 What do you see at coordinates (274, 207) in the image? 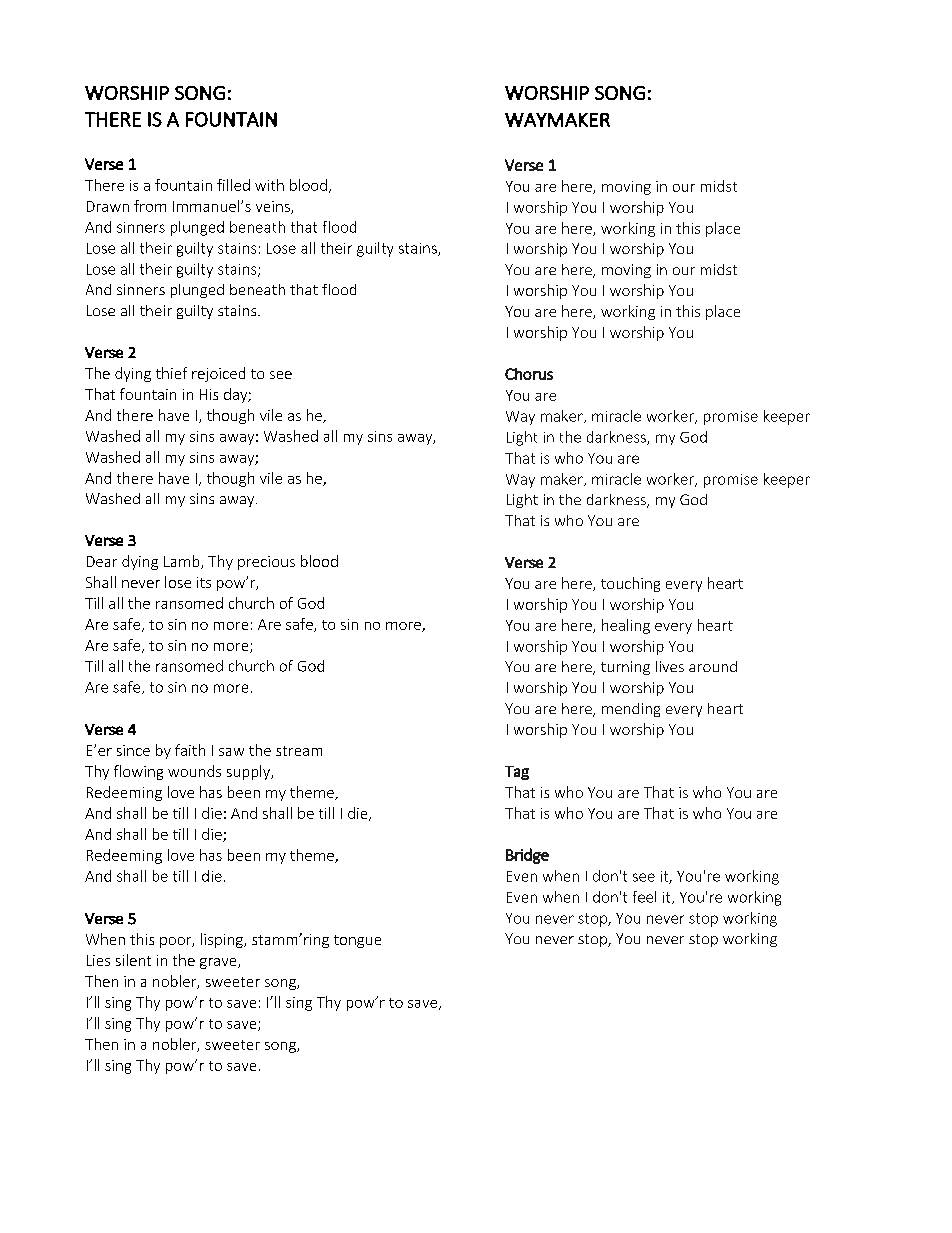
I see `veins` at bounding box center [274, 207].
